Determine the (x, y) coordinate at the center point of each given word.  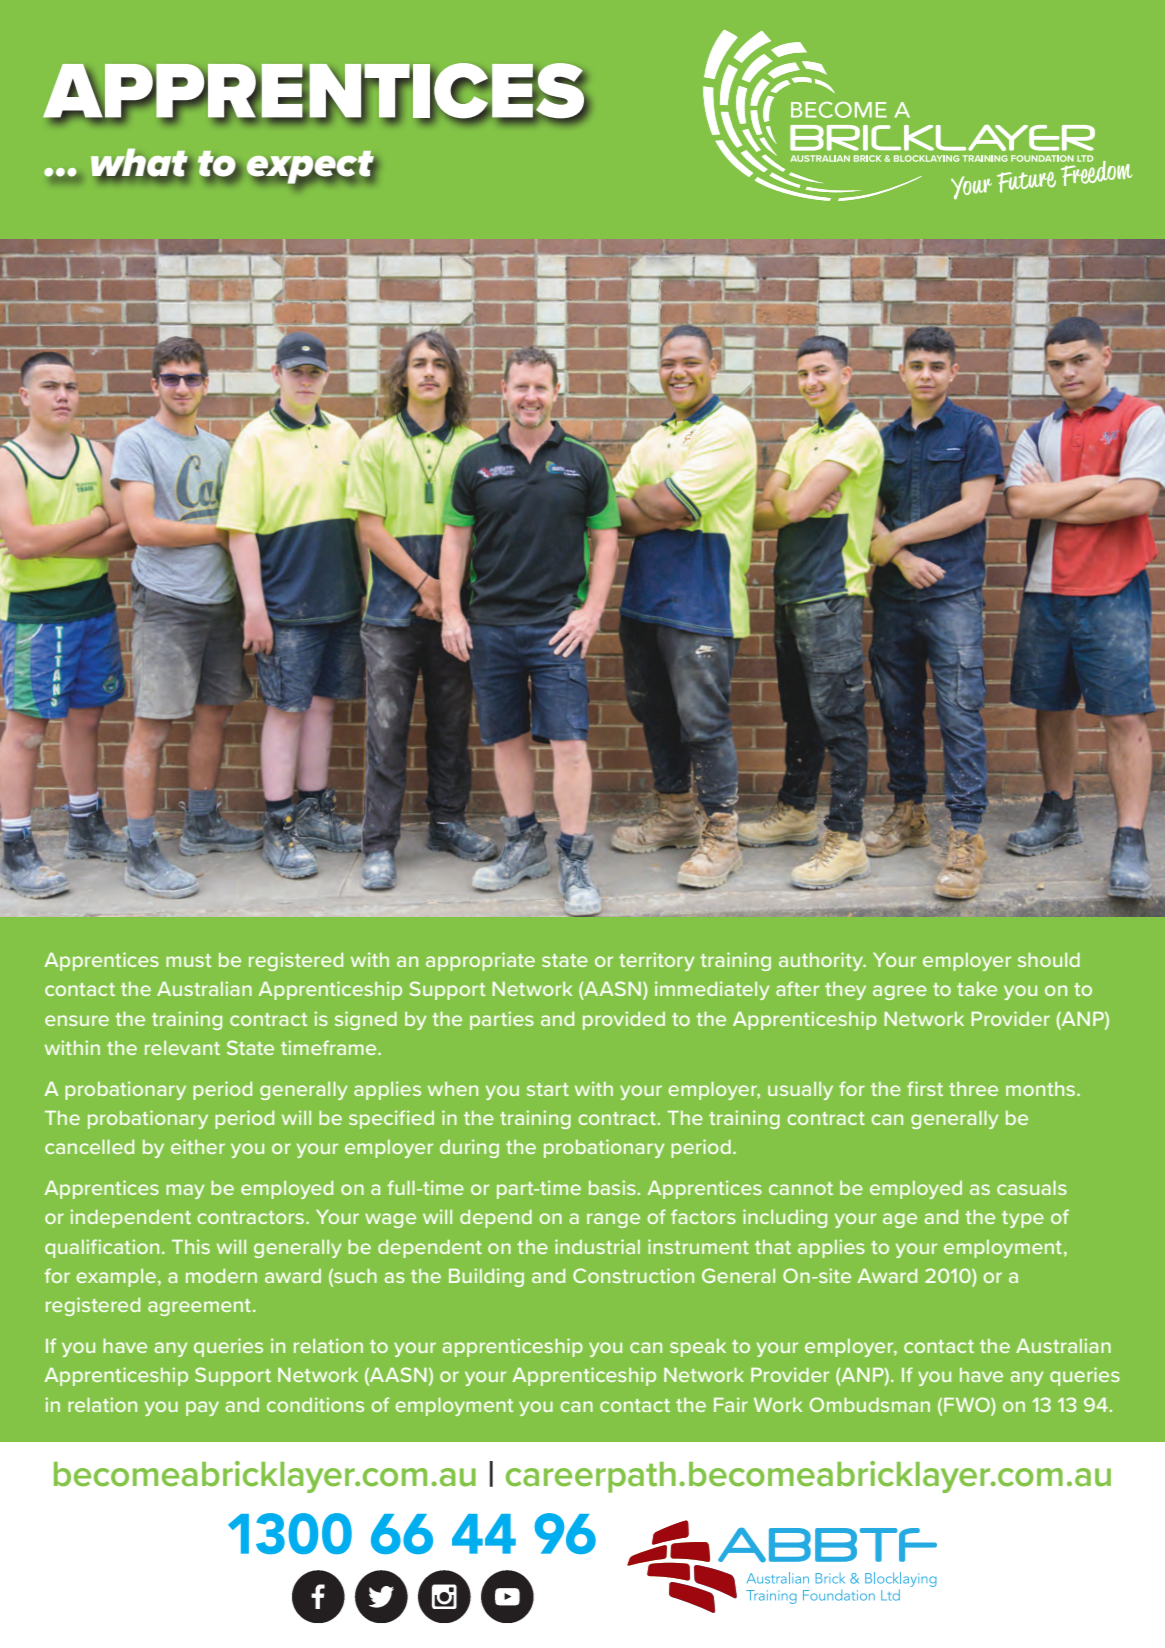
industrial (597, 1246)
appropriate (480, 961)
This (191, 1246)
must (188, 960)
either (198, 1146)
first (925, 1088)
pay (202, 1408)
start (548, 1089)
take (977, 989)
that (773, 1247)
